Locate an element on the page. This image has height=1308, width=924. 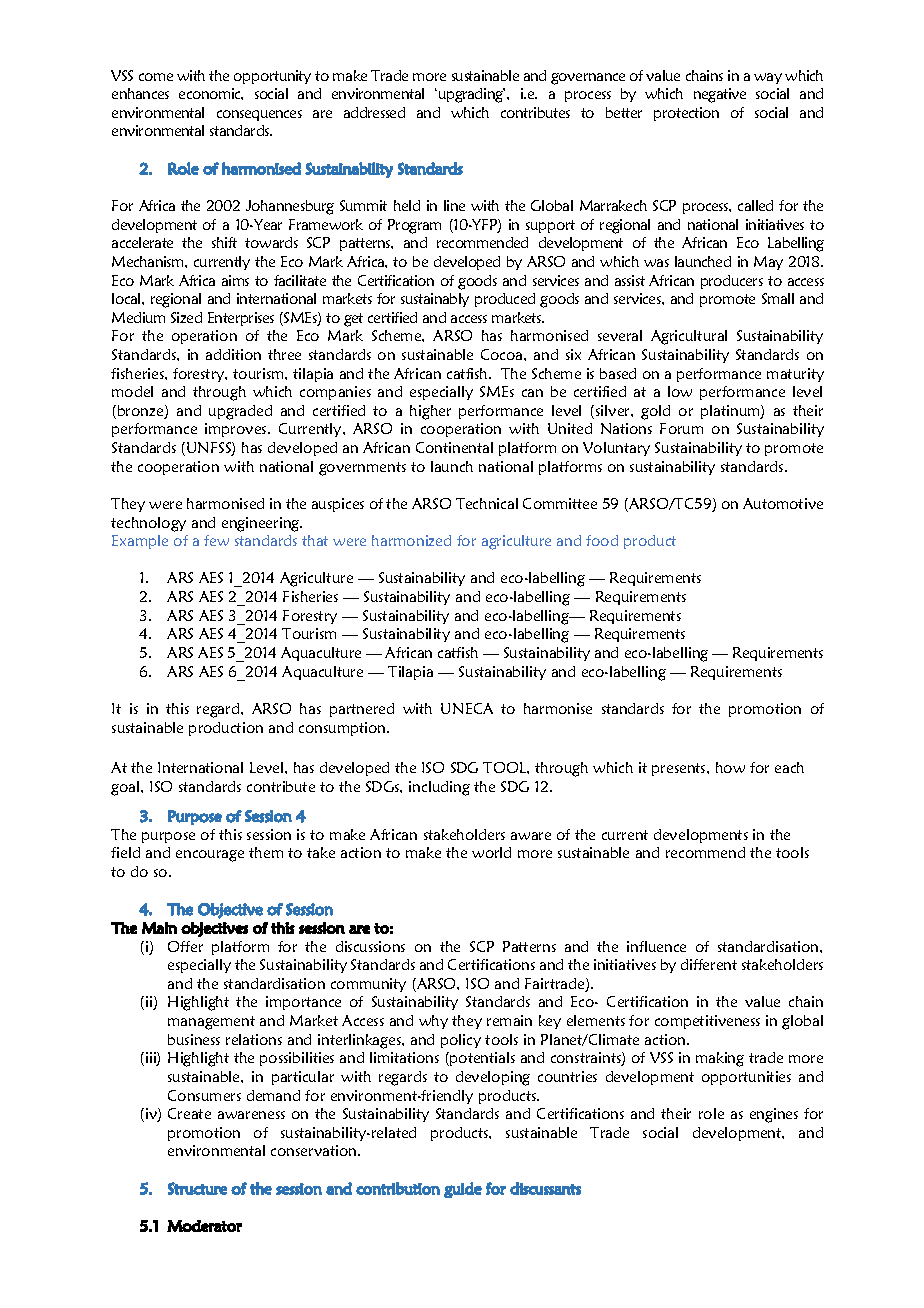
negative is located at coordinates (720, 95).
